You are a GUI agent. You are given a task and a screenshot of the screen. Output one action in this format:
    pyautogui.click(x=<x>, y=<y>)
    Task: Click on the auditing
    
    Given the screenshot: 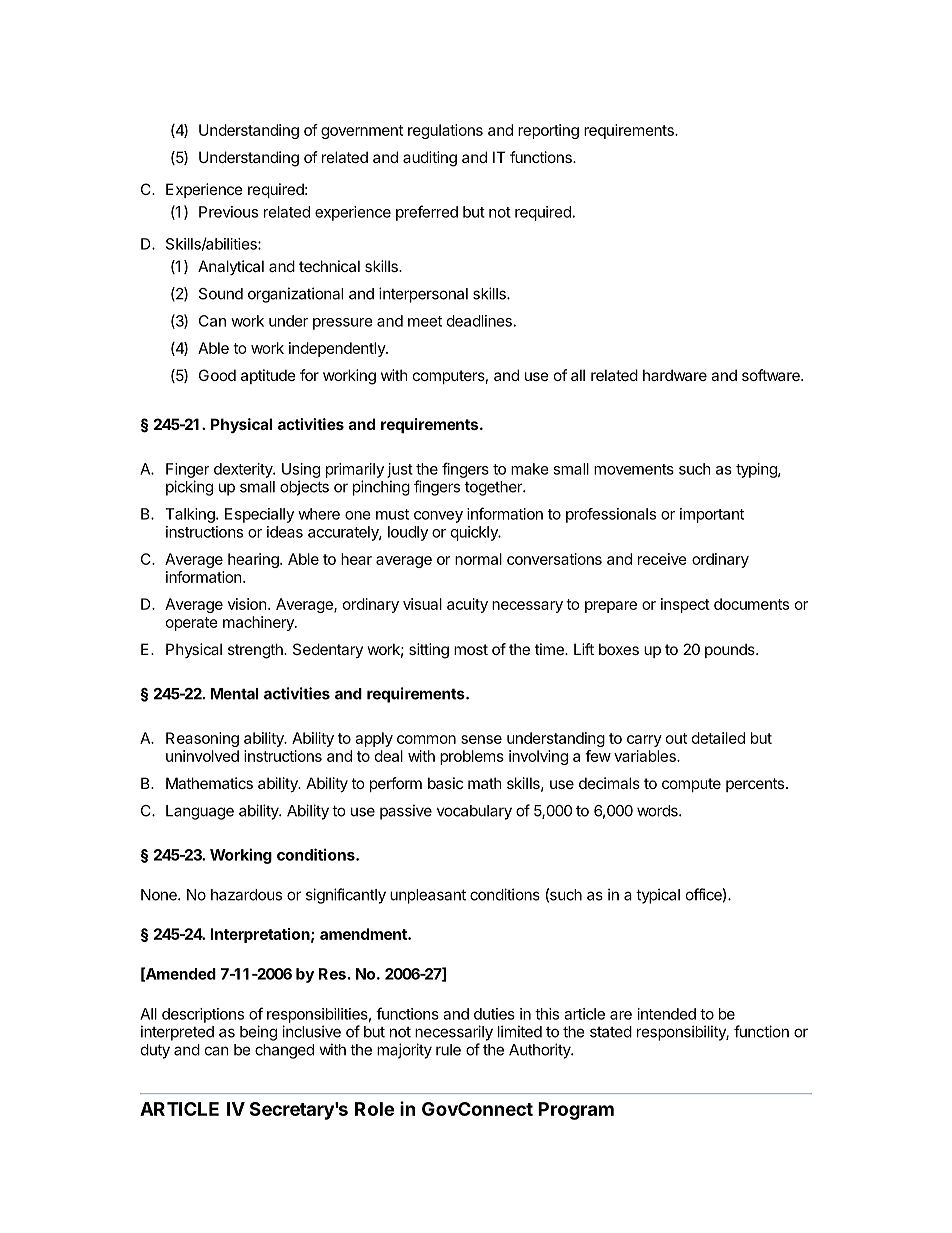 What is the action you would take?
    pyautogui.click(x=430, y=159)
